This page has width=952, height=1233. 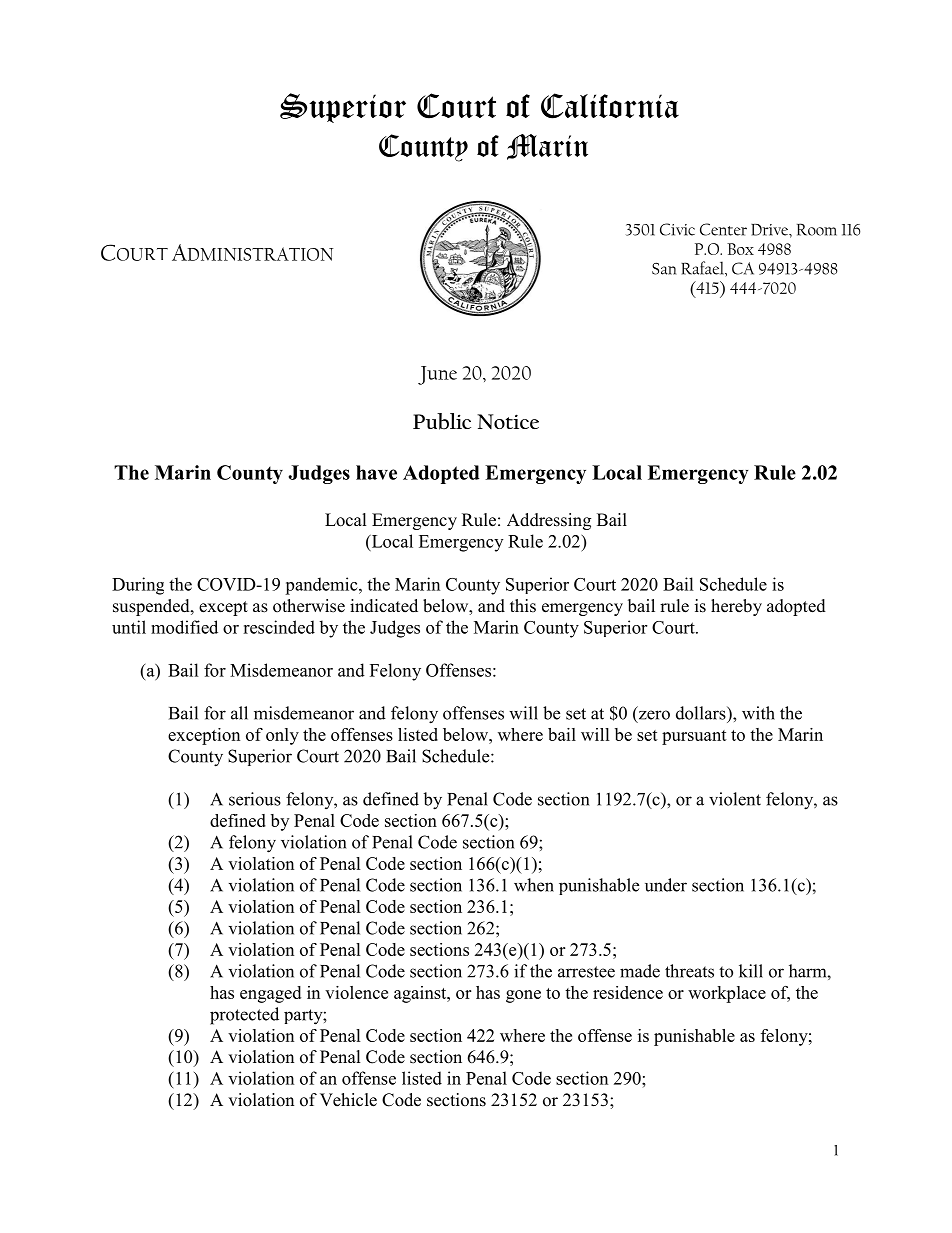 I want to click on gone, so click(x=523, y=996).
